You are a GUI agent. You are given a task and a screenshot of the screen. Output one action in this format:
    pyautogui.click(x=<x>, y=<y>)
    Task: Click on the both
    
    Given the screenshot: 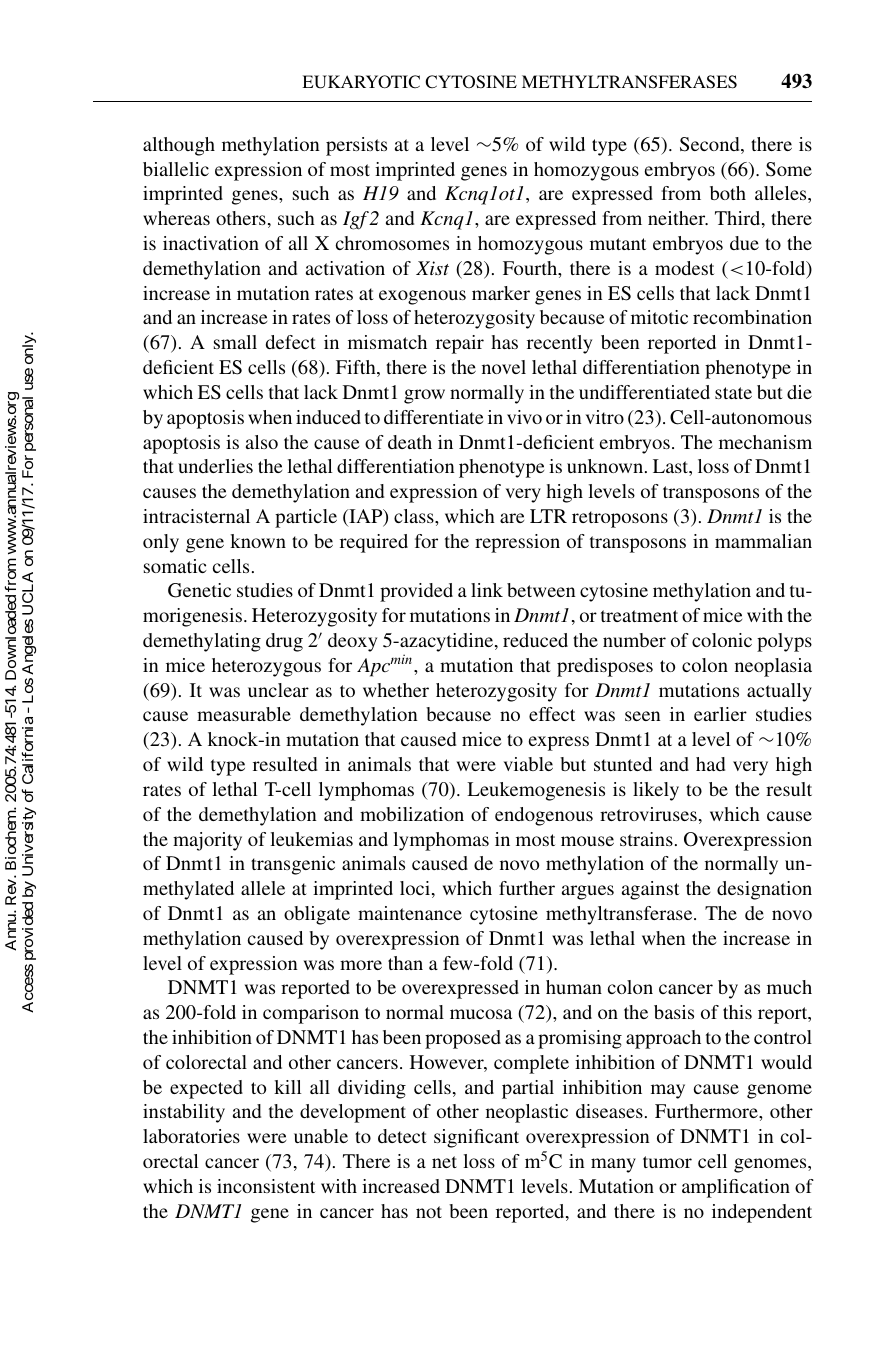 What is the action you would take?
    pyautogui.click(x=728, y=193)
